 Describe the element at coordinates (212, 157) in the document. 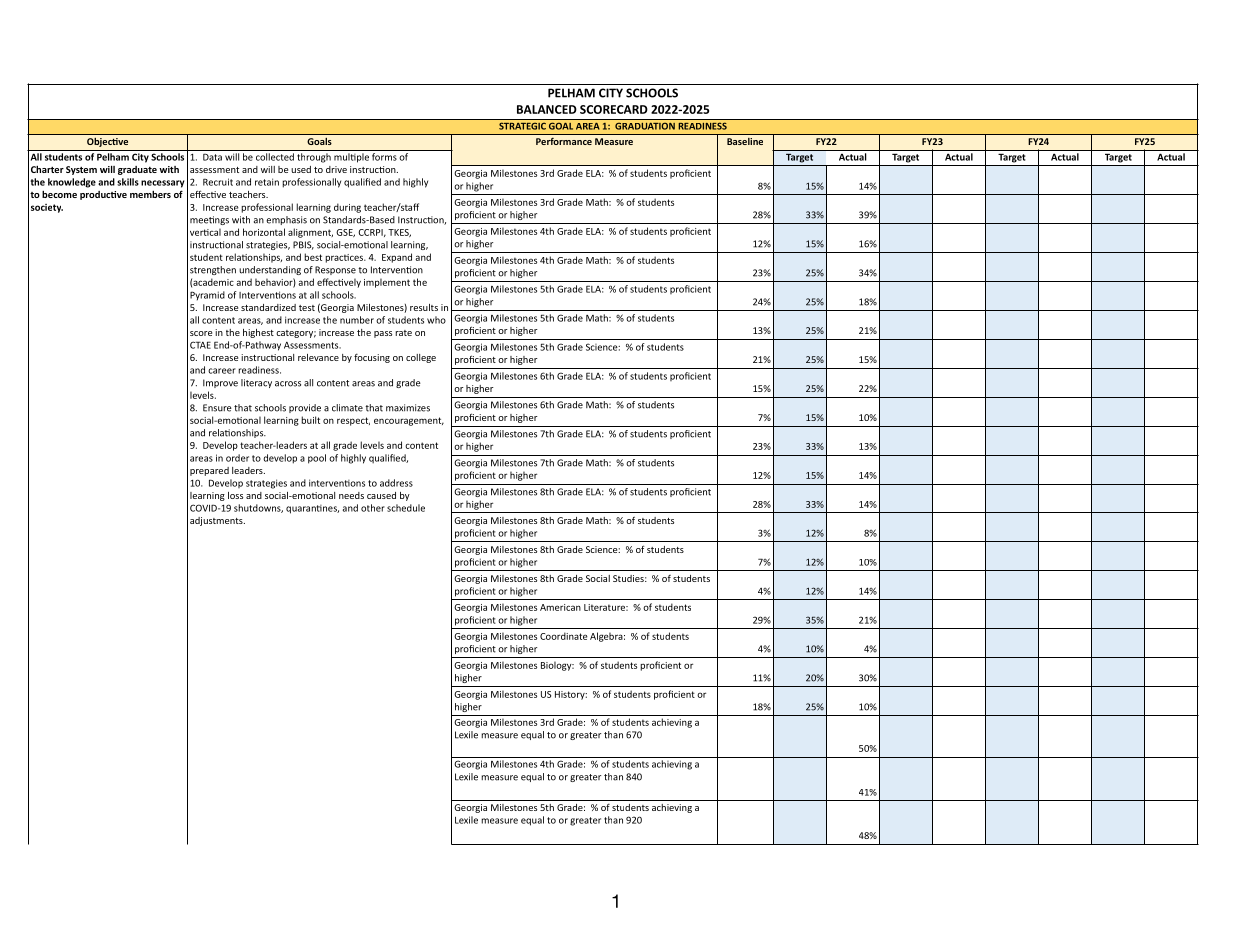

I see `Data` at that location.
